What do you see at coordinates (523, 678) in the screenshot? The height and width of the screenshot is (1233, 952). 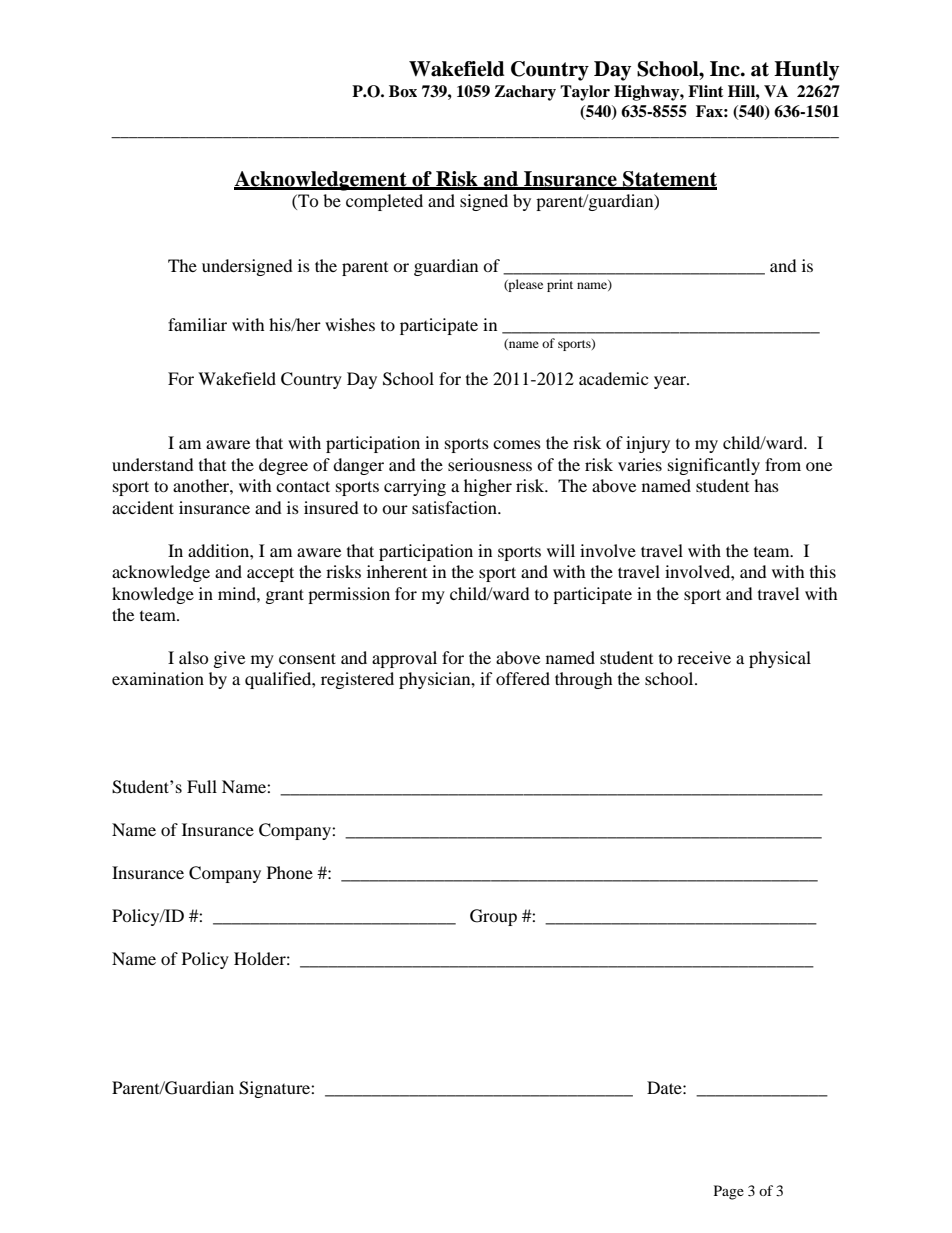 I see `offered` at bounding box center [523, 678].
